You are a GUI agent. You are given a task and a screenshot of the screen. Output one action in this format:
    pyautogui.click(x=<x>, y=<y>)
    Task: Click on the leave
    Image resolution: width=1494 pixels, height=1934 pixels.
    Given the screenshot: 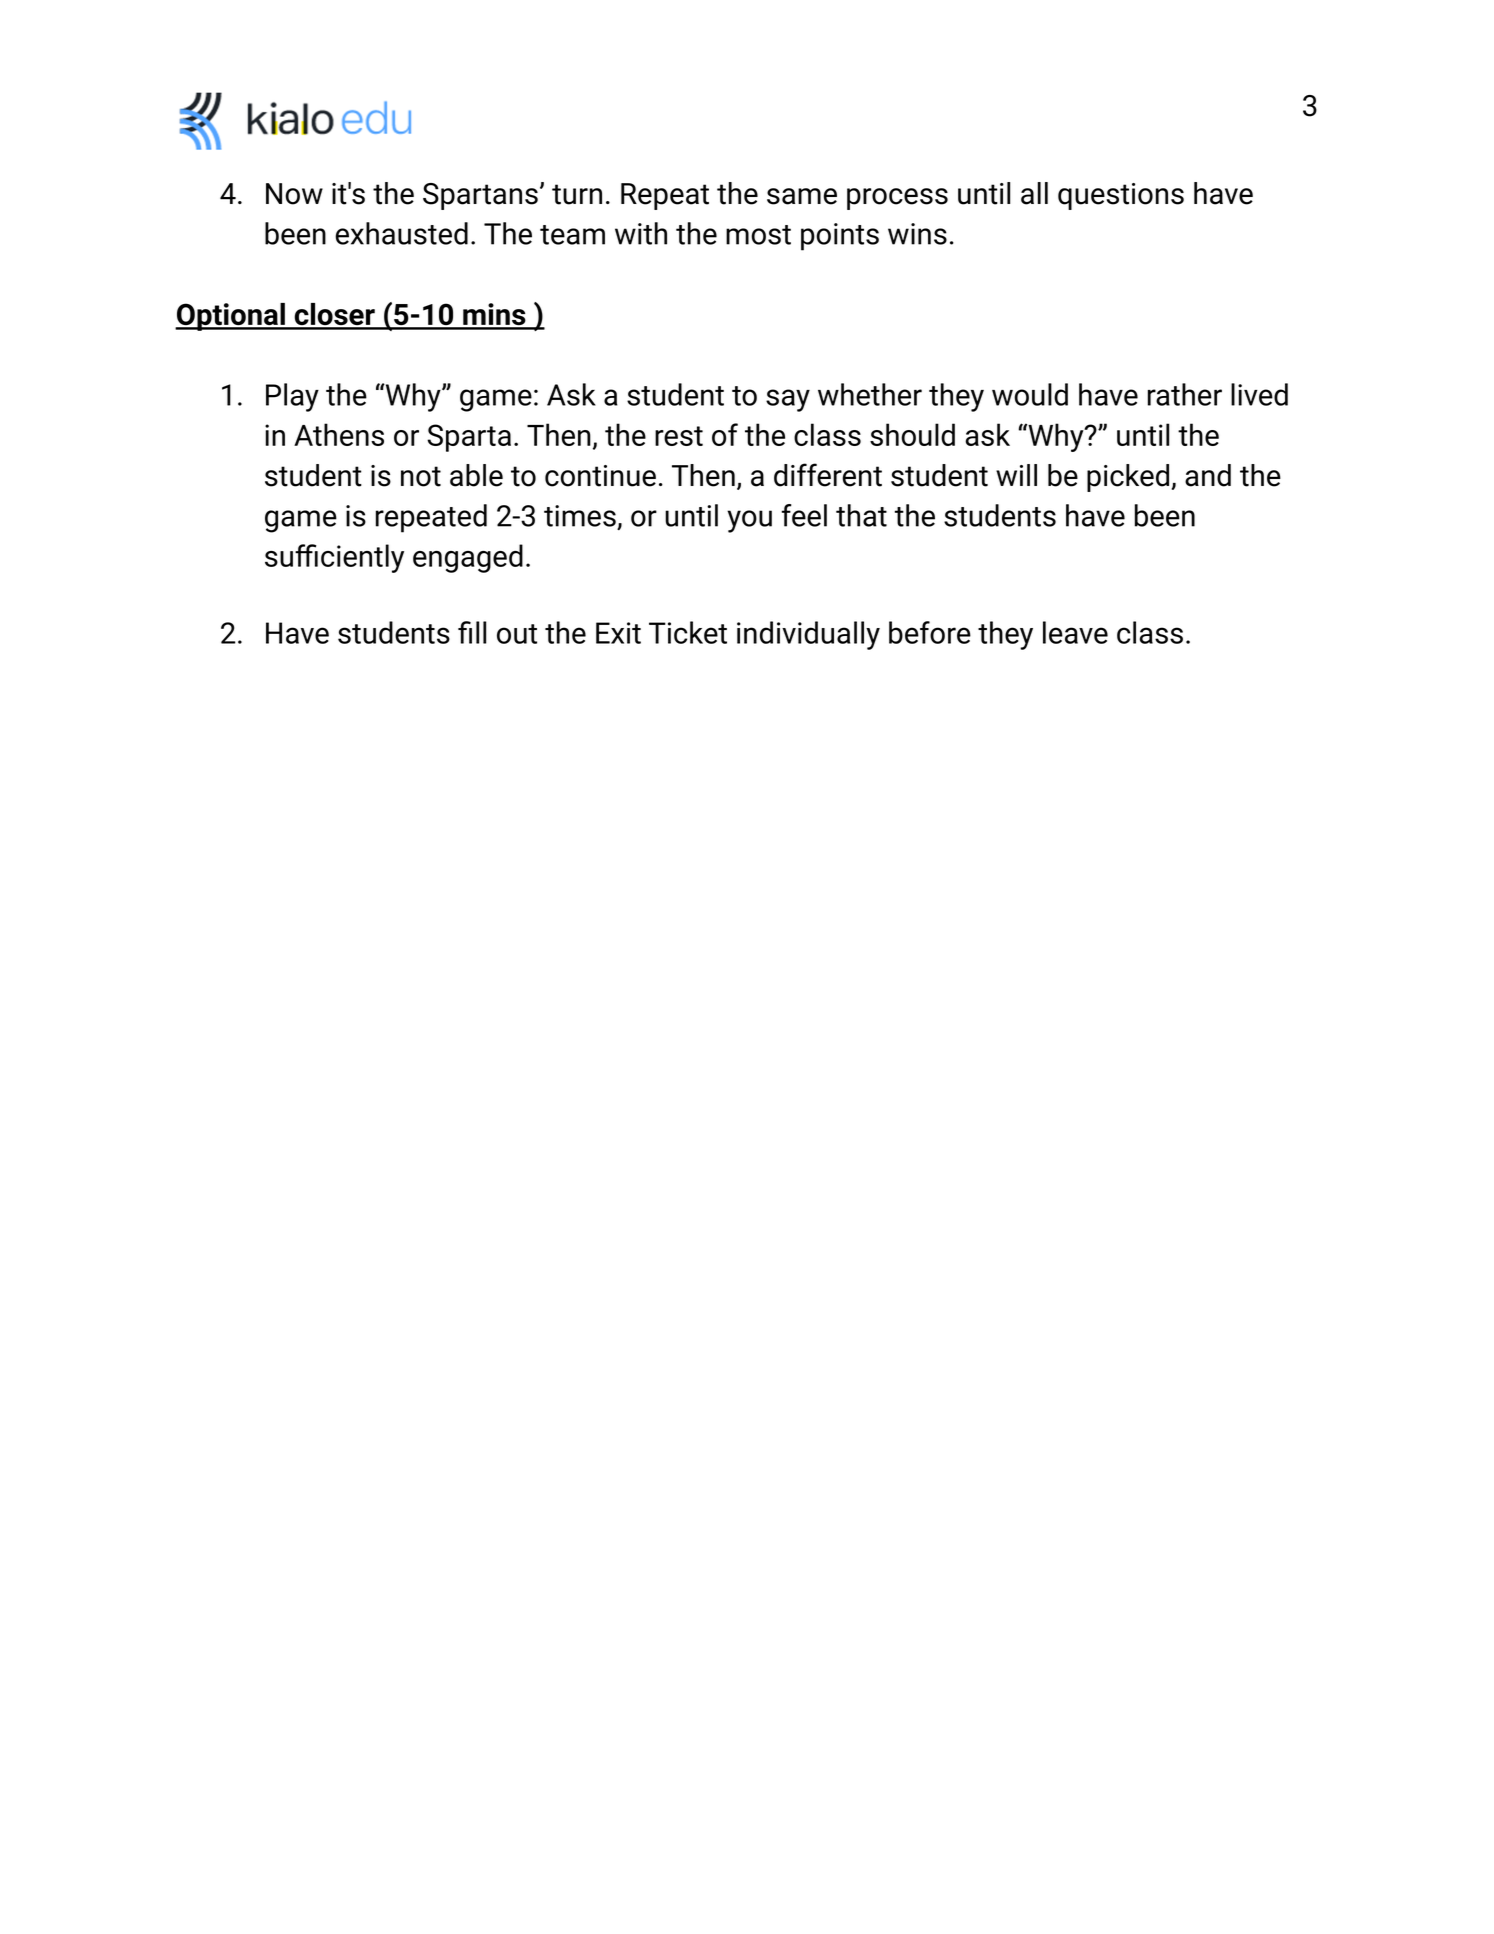 What is the action you would take?
    pyautogui.click(x=1075, y=632)
